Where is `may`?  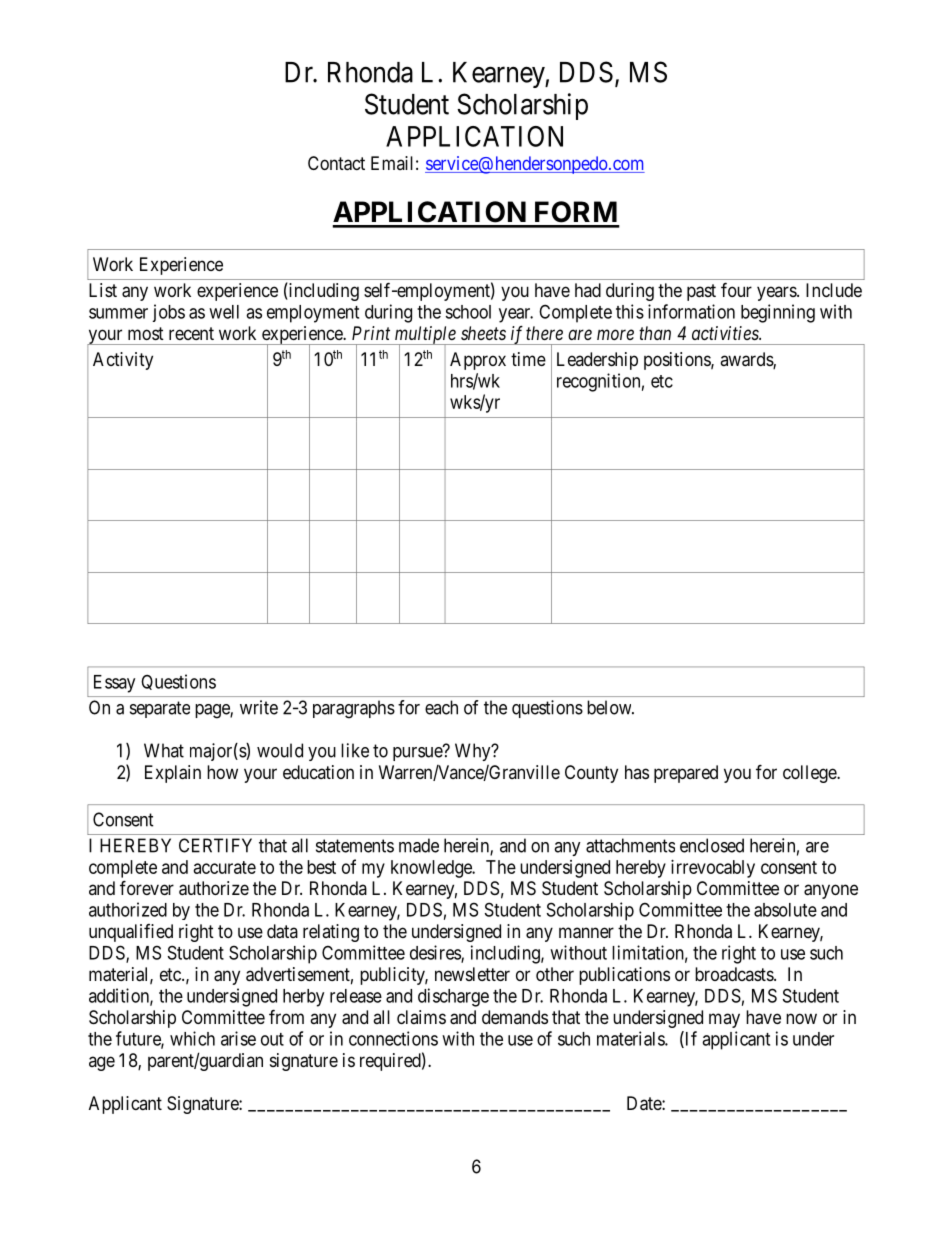
may is located at coordinates (724, 1020).
